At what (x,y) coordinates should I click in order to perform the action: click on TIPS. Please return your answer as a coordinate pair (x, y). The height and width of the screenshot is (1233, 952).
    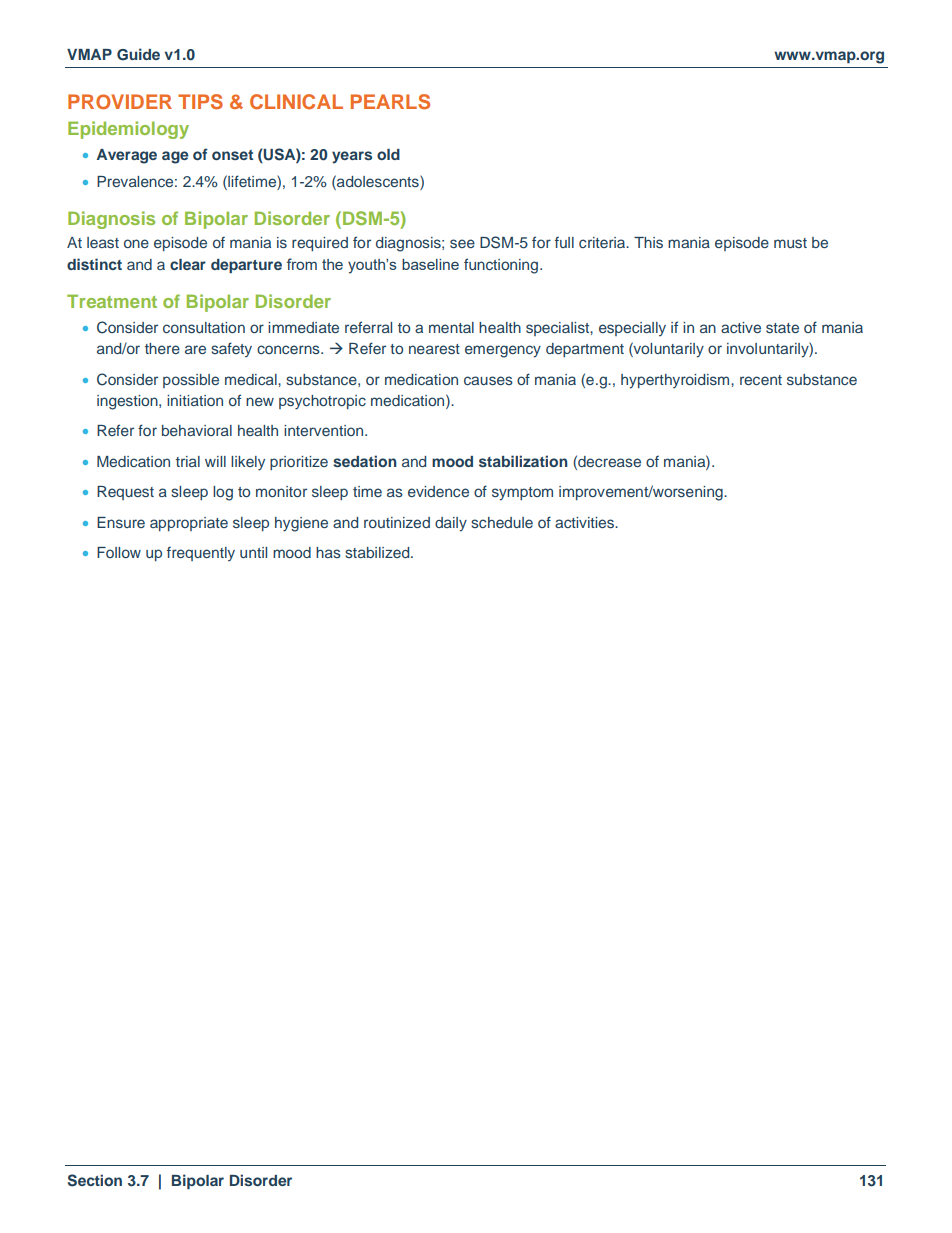
    Looking at the image, I should click on (200, 102).
